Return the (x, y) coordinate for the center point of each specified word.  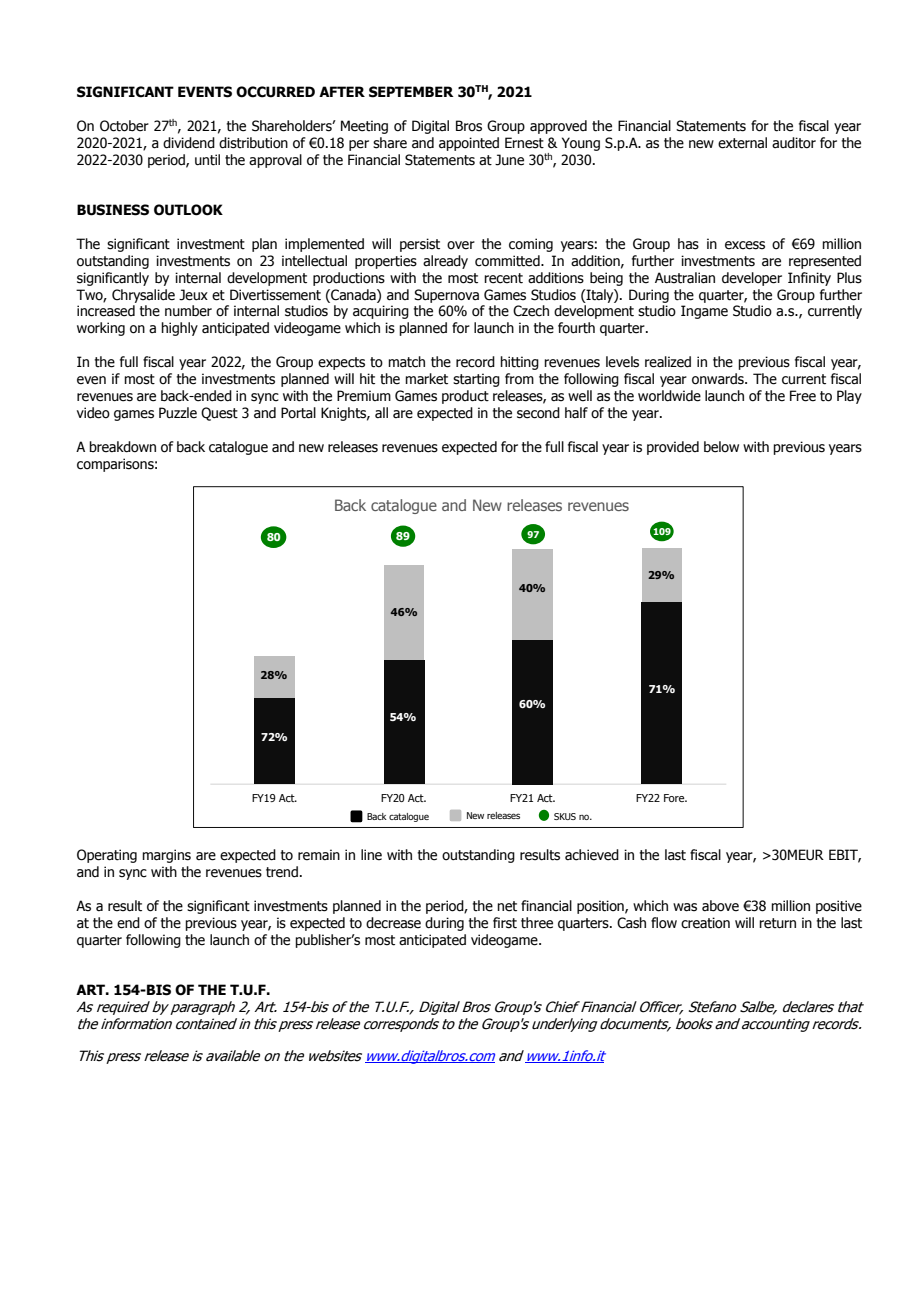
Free (803, 396)
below (721, 447)
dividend (189, 143)
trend (282, 872)
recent (503, 278)
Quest (219, 414)
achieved (592, 855)
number (188, 311)
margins (166, 856)
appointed (469, 144)
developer (752, 279)
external (742, 143)
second (538, 413)
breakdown (122, 447)
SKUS (565, 816)
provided (673, 448)
